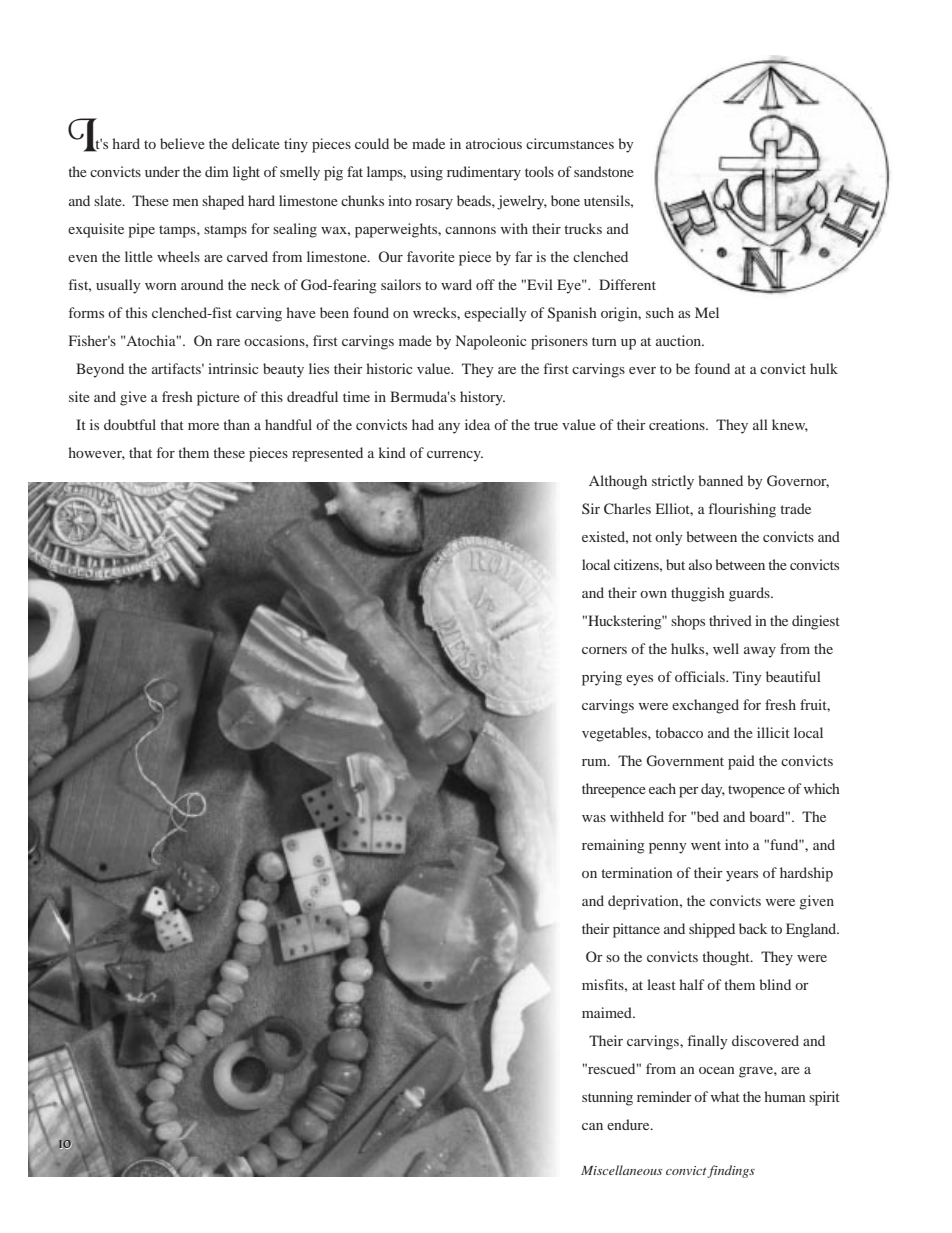 The image size is (952, 1233). Describe the element at coordinates (162, 171) in the image. I see `under` at that location.
